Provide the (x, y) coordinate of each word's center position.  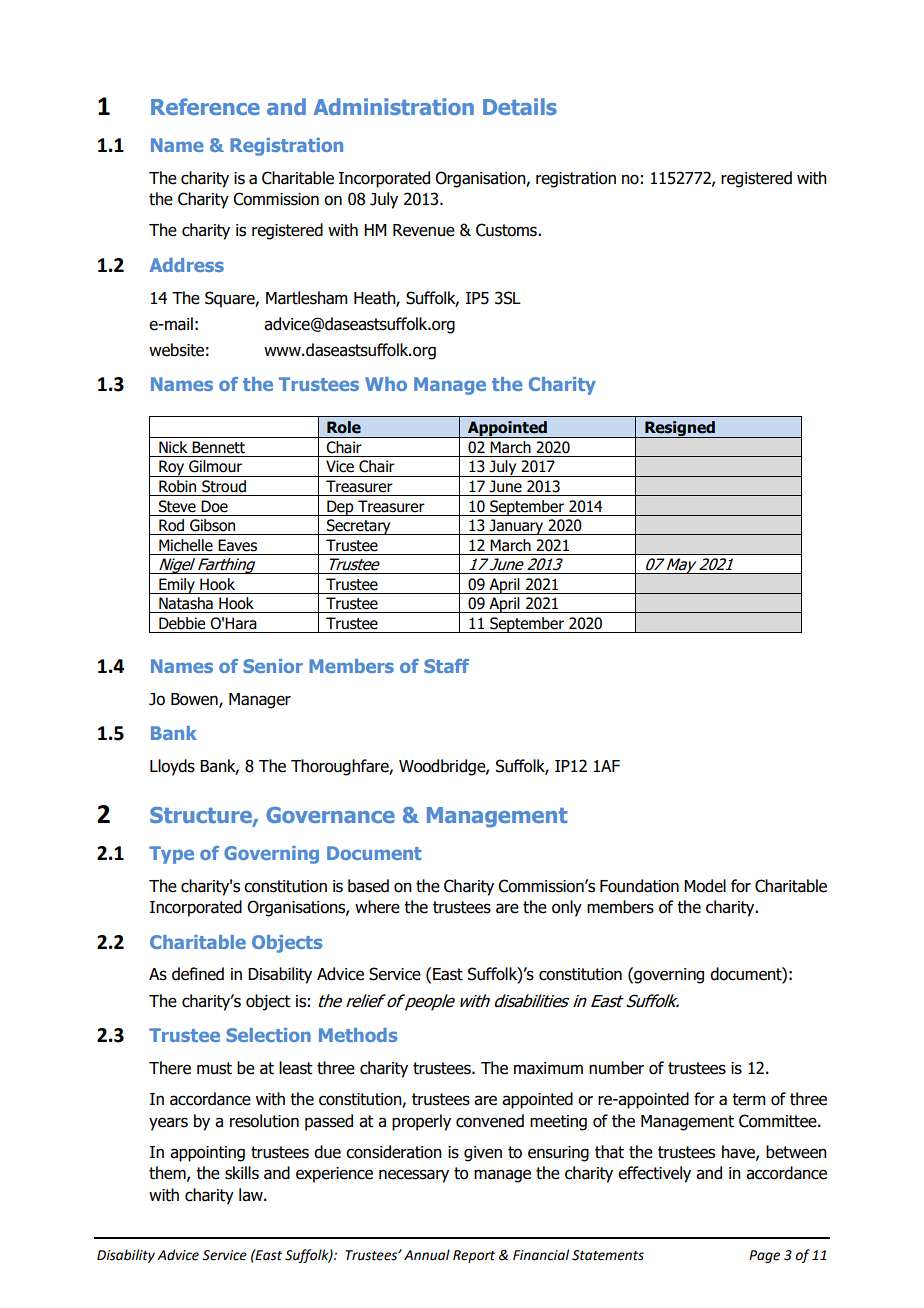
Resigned (680, 429)
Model (705, 886)
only (567, 908)
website (176, 350)
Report (474, 1256)
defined (198, 974)
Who (386, 384)
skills (242, 1173)
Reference (205, 106)
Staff (446, 666)
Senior (273, 666)
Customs (507, 230)
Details (520, 106)
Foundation (639, 886)
